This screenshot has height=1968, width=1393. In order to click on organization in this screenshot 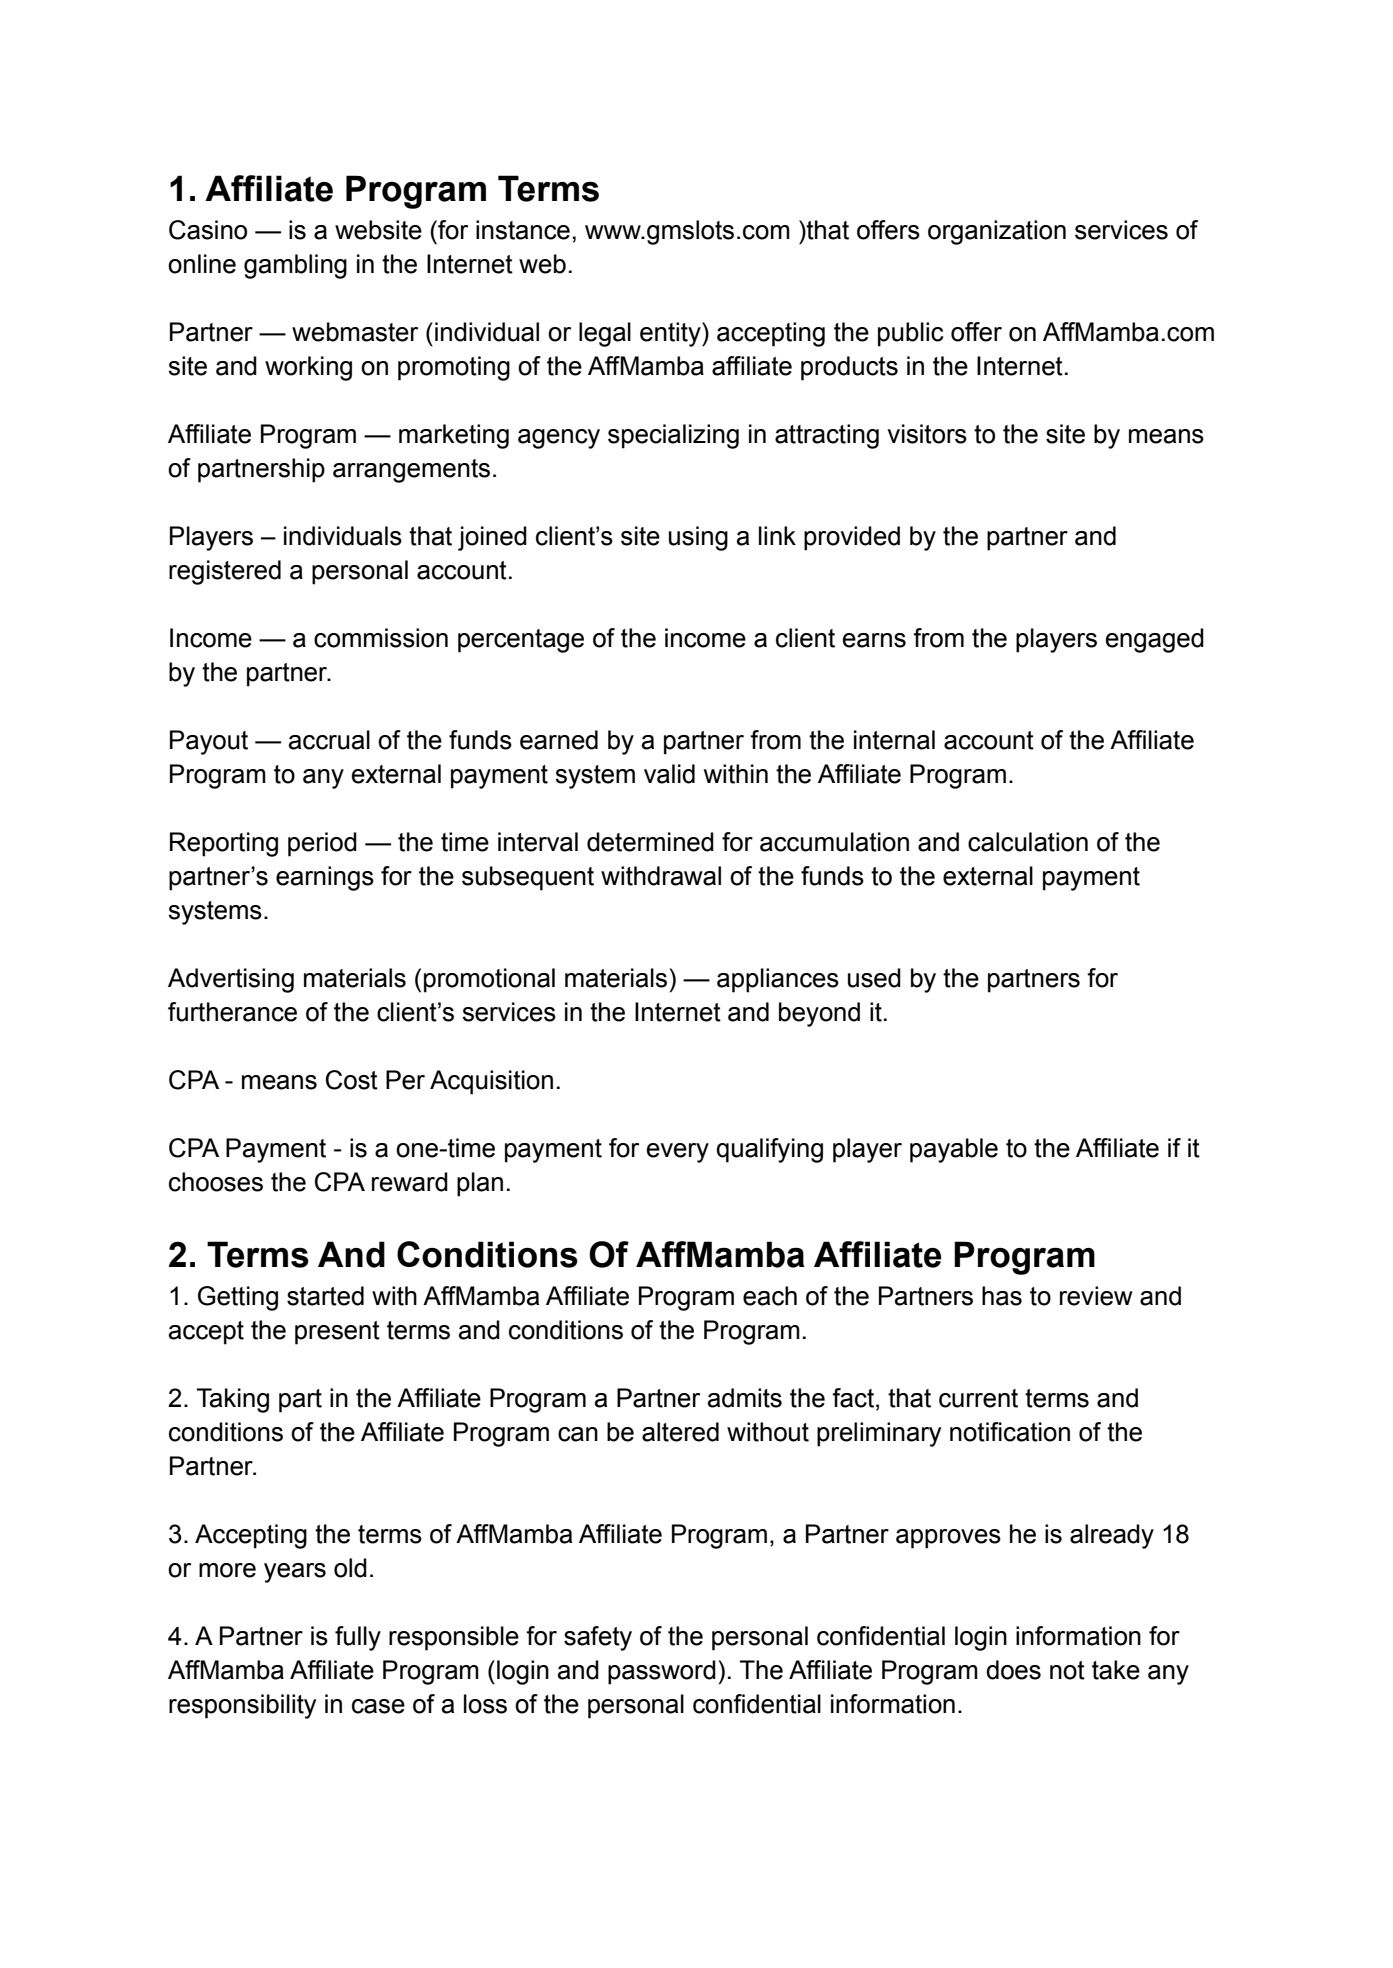, I will do `click(997, 232)`.
